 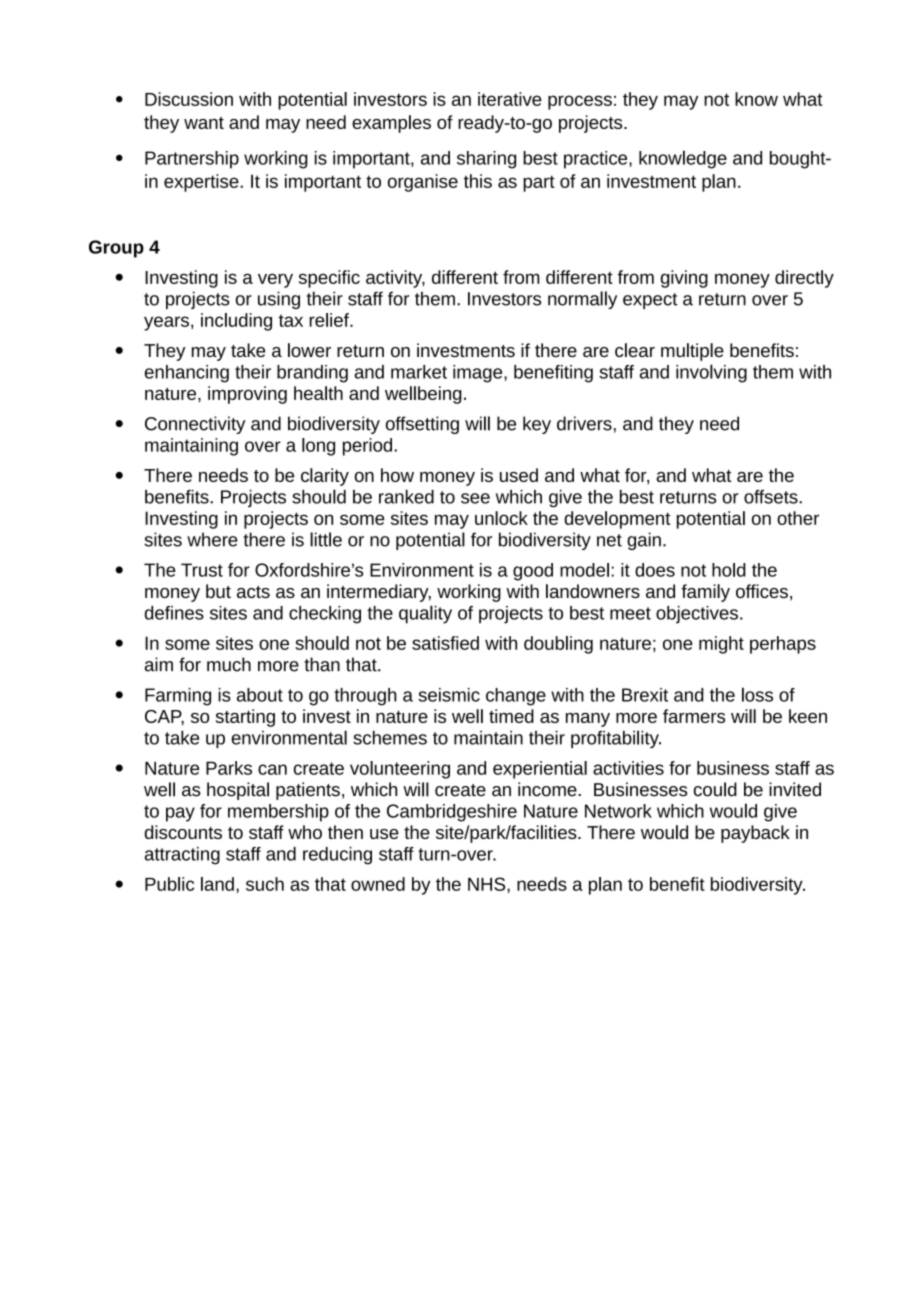 What do you see at coordinates (597, 160) in the screenshot?
I see `practice` at bounding box center [597, 160].
